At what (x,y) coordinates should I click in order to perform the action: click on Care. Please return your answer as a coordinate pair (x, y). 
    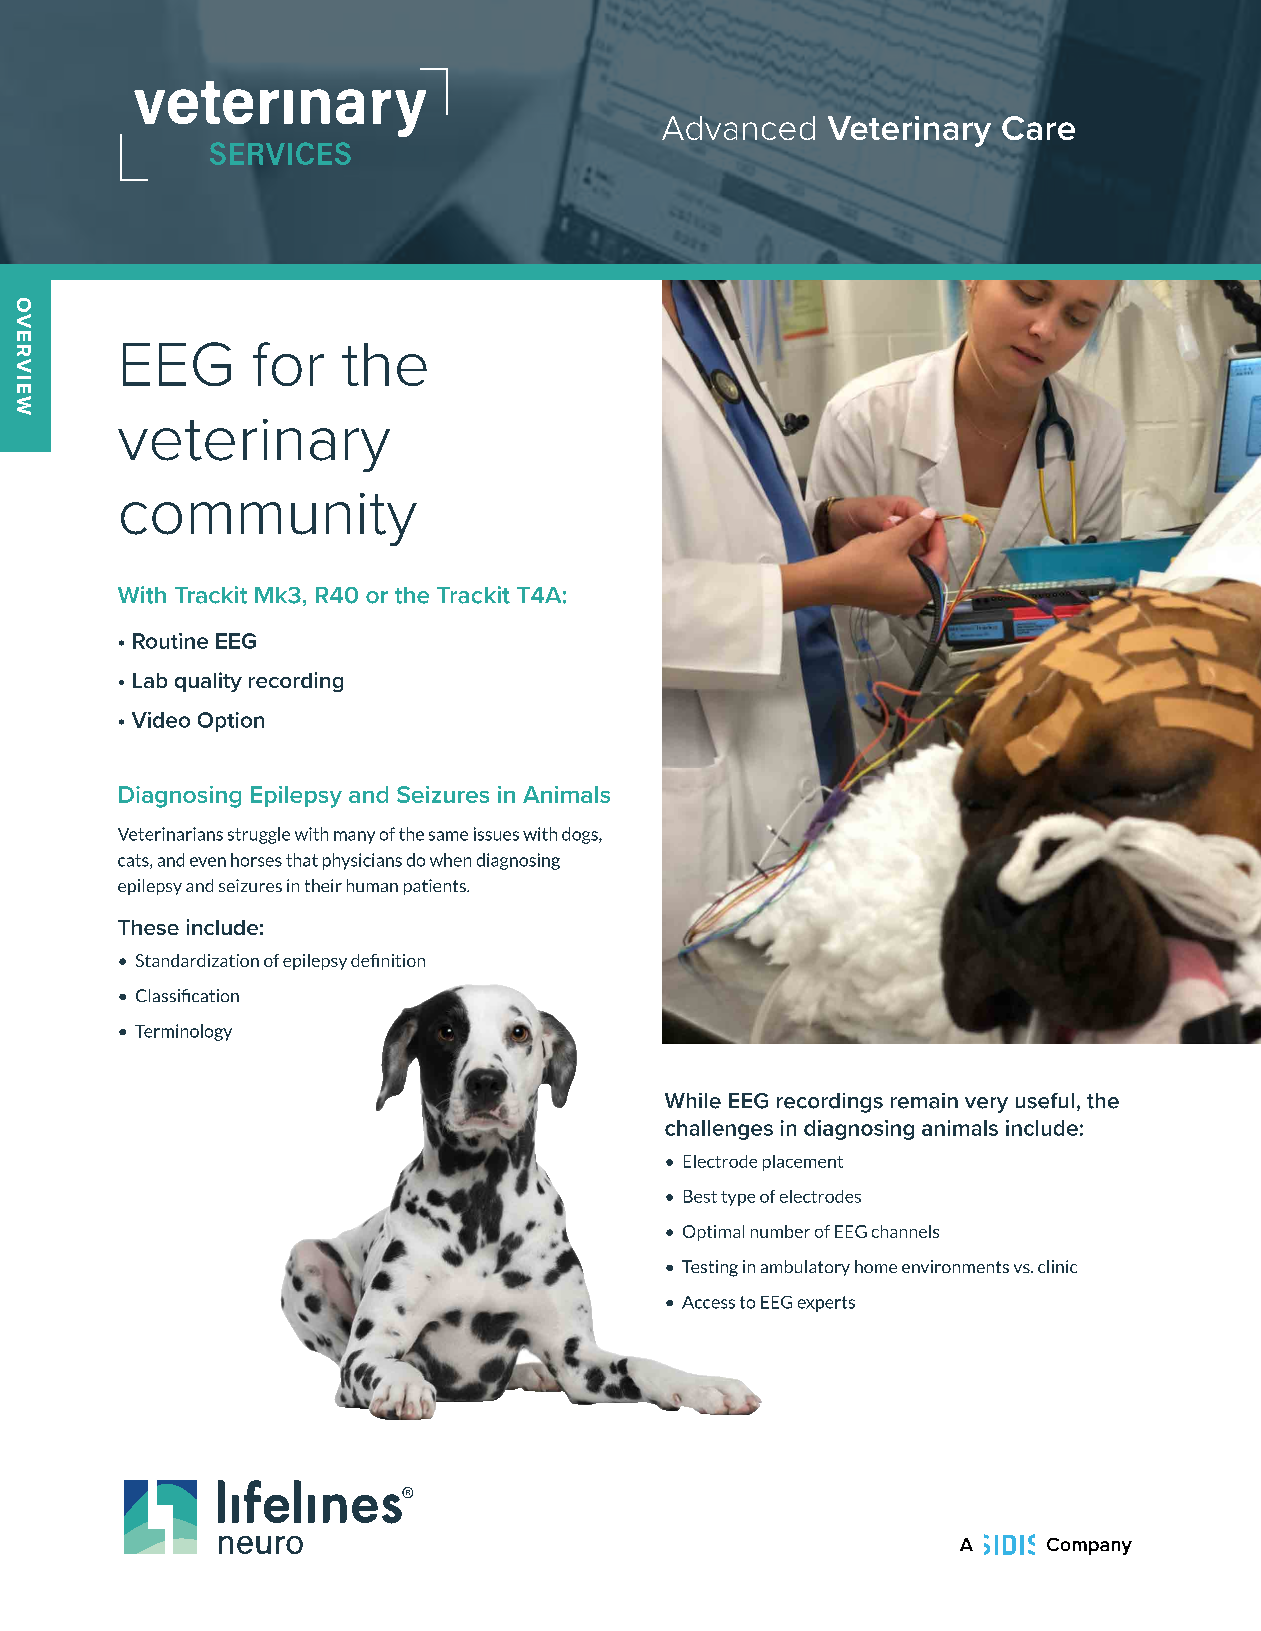
    Looking at the image, I should click on (1038, 128).
